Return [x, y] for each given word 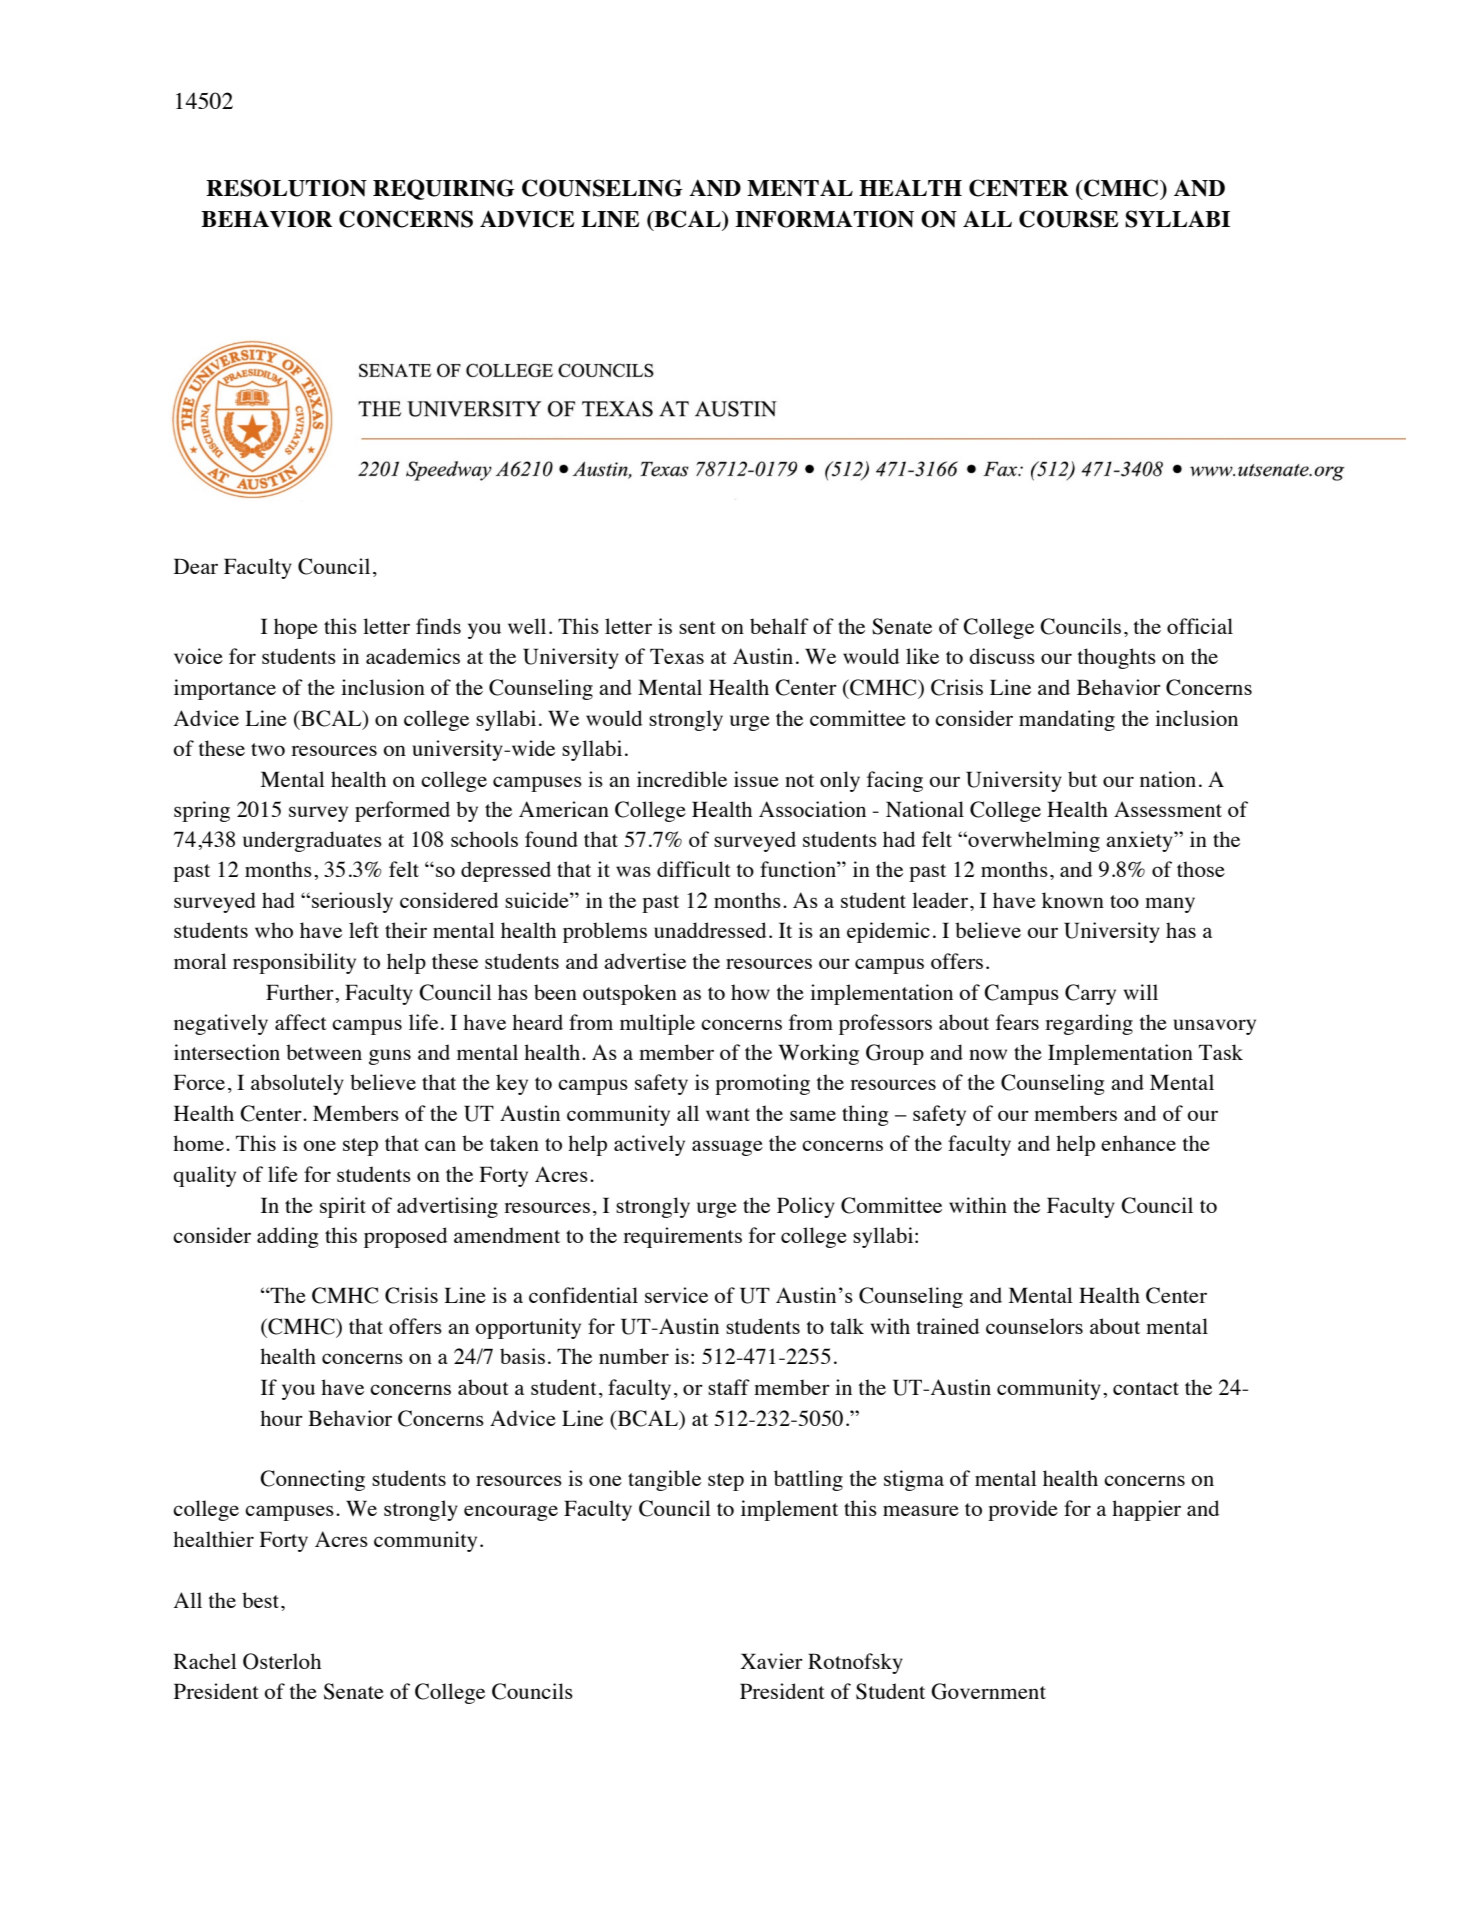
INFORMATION [824, 219]
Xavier [771, 1661]
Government [988, 1691]
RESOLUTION [286, 188]
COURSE [1069, 219]
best [262, 1600]
